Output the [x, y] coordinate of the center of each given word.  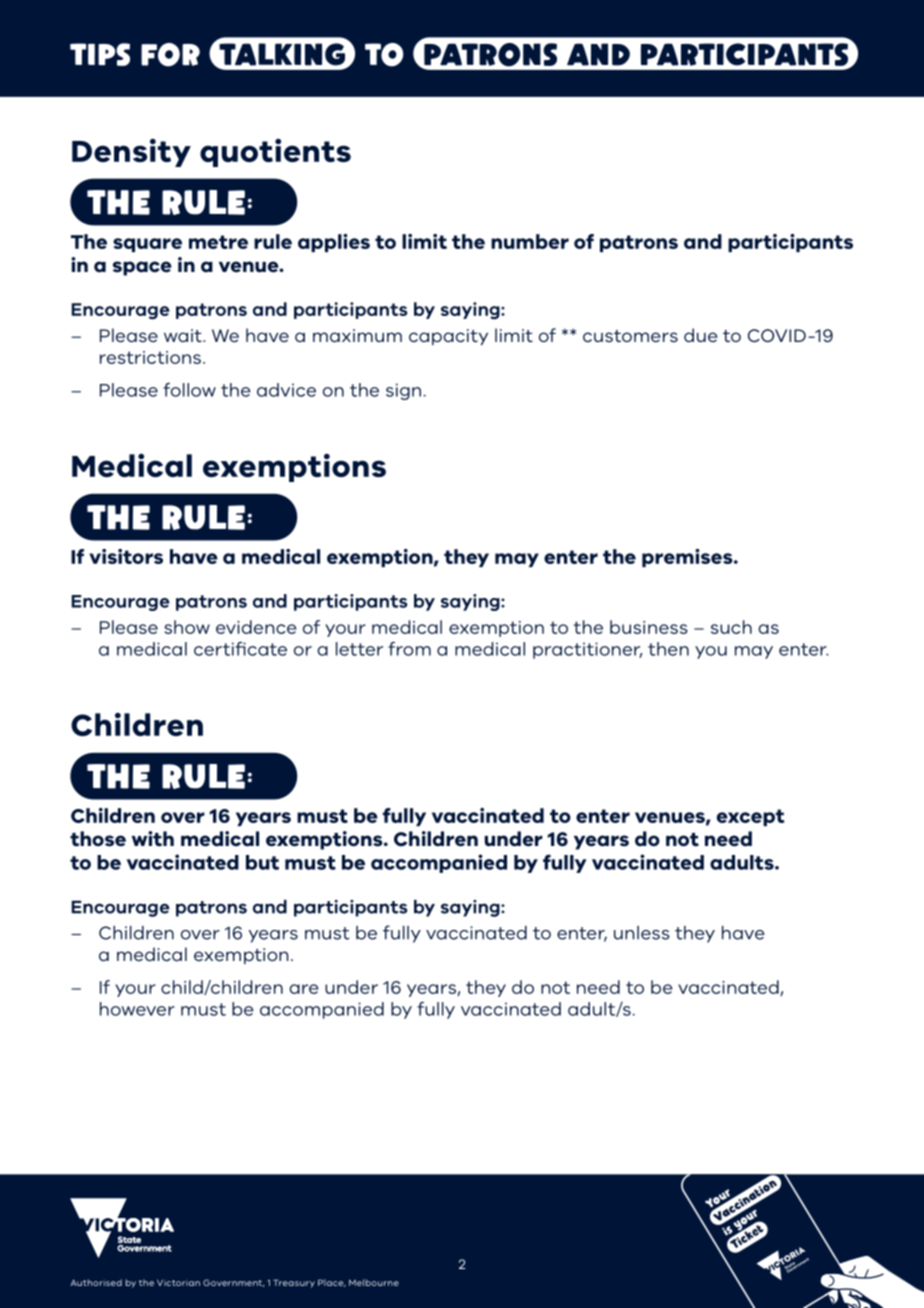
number [530, 241]
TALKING [281, 55]
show [187, 627]
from [409, 649]
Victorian [178, 1283]
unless [642, 933]
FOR [170, 55]
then [668, 649]
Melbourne [374, 1282]
